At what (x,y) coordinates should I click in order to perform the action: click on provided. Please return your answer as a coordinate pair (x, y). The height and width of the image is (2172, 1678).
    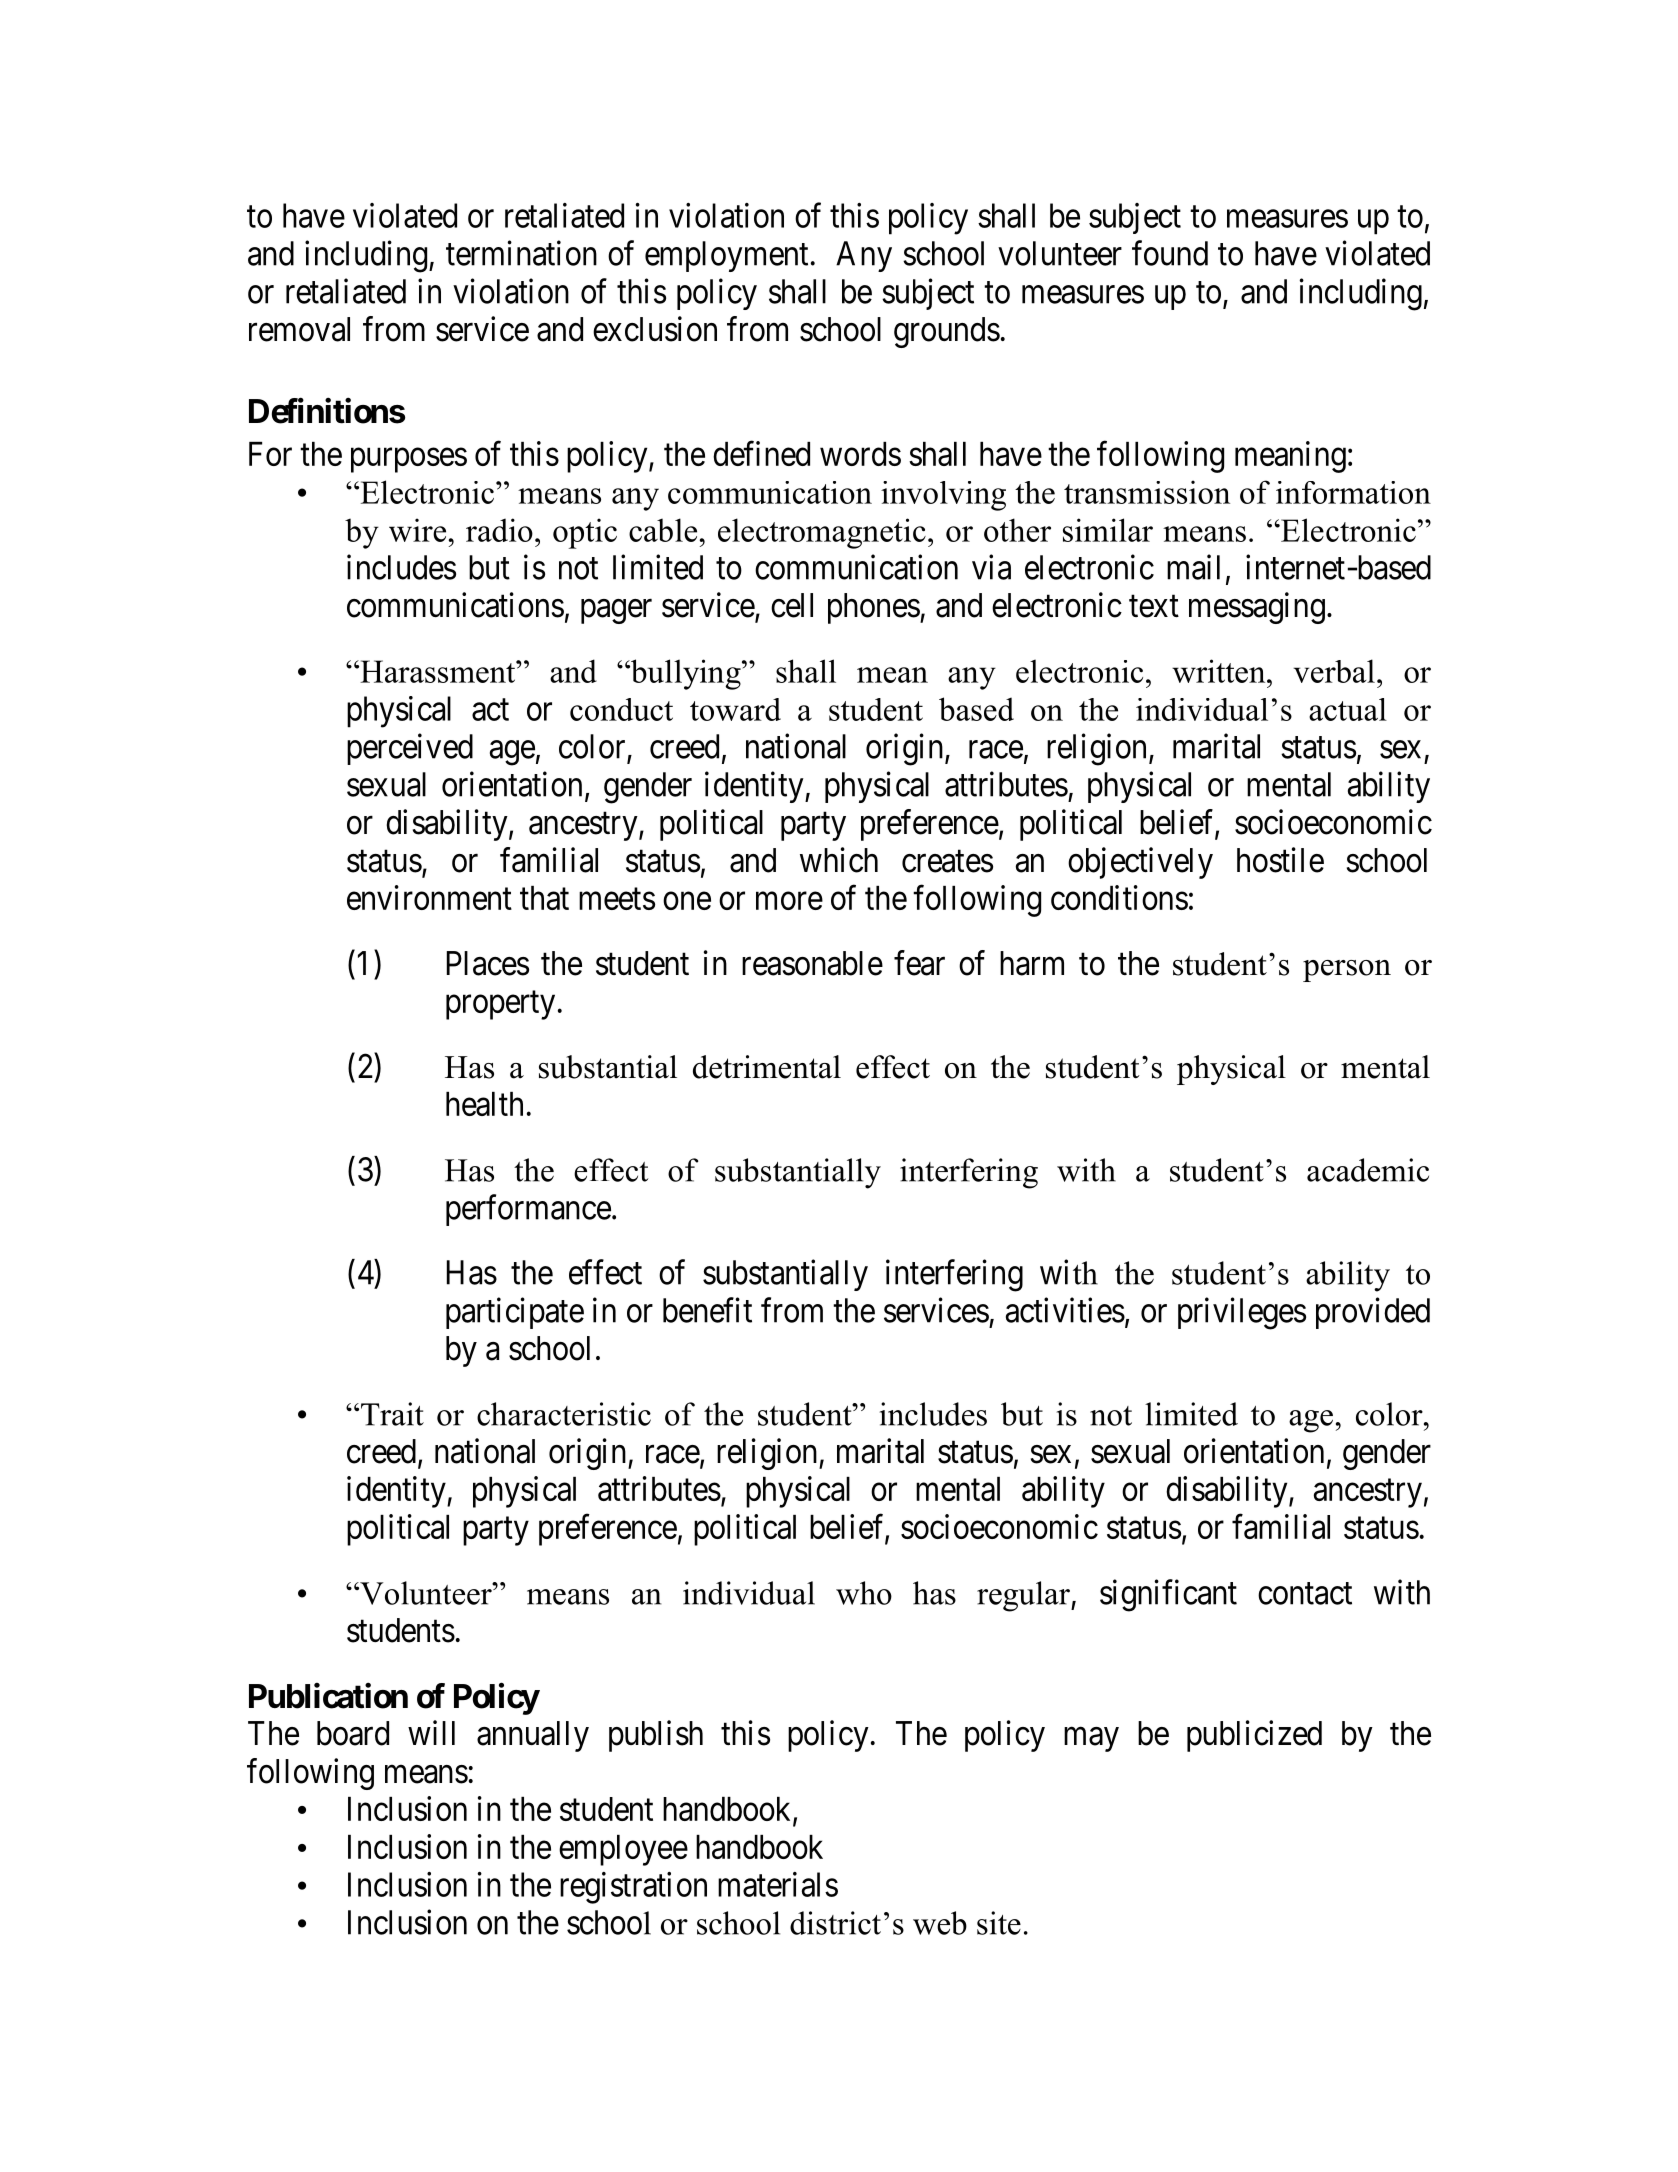
    Looking at the image, I should click on (1373, 1313).
